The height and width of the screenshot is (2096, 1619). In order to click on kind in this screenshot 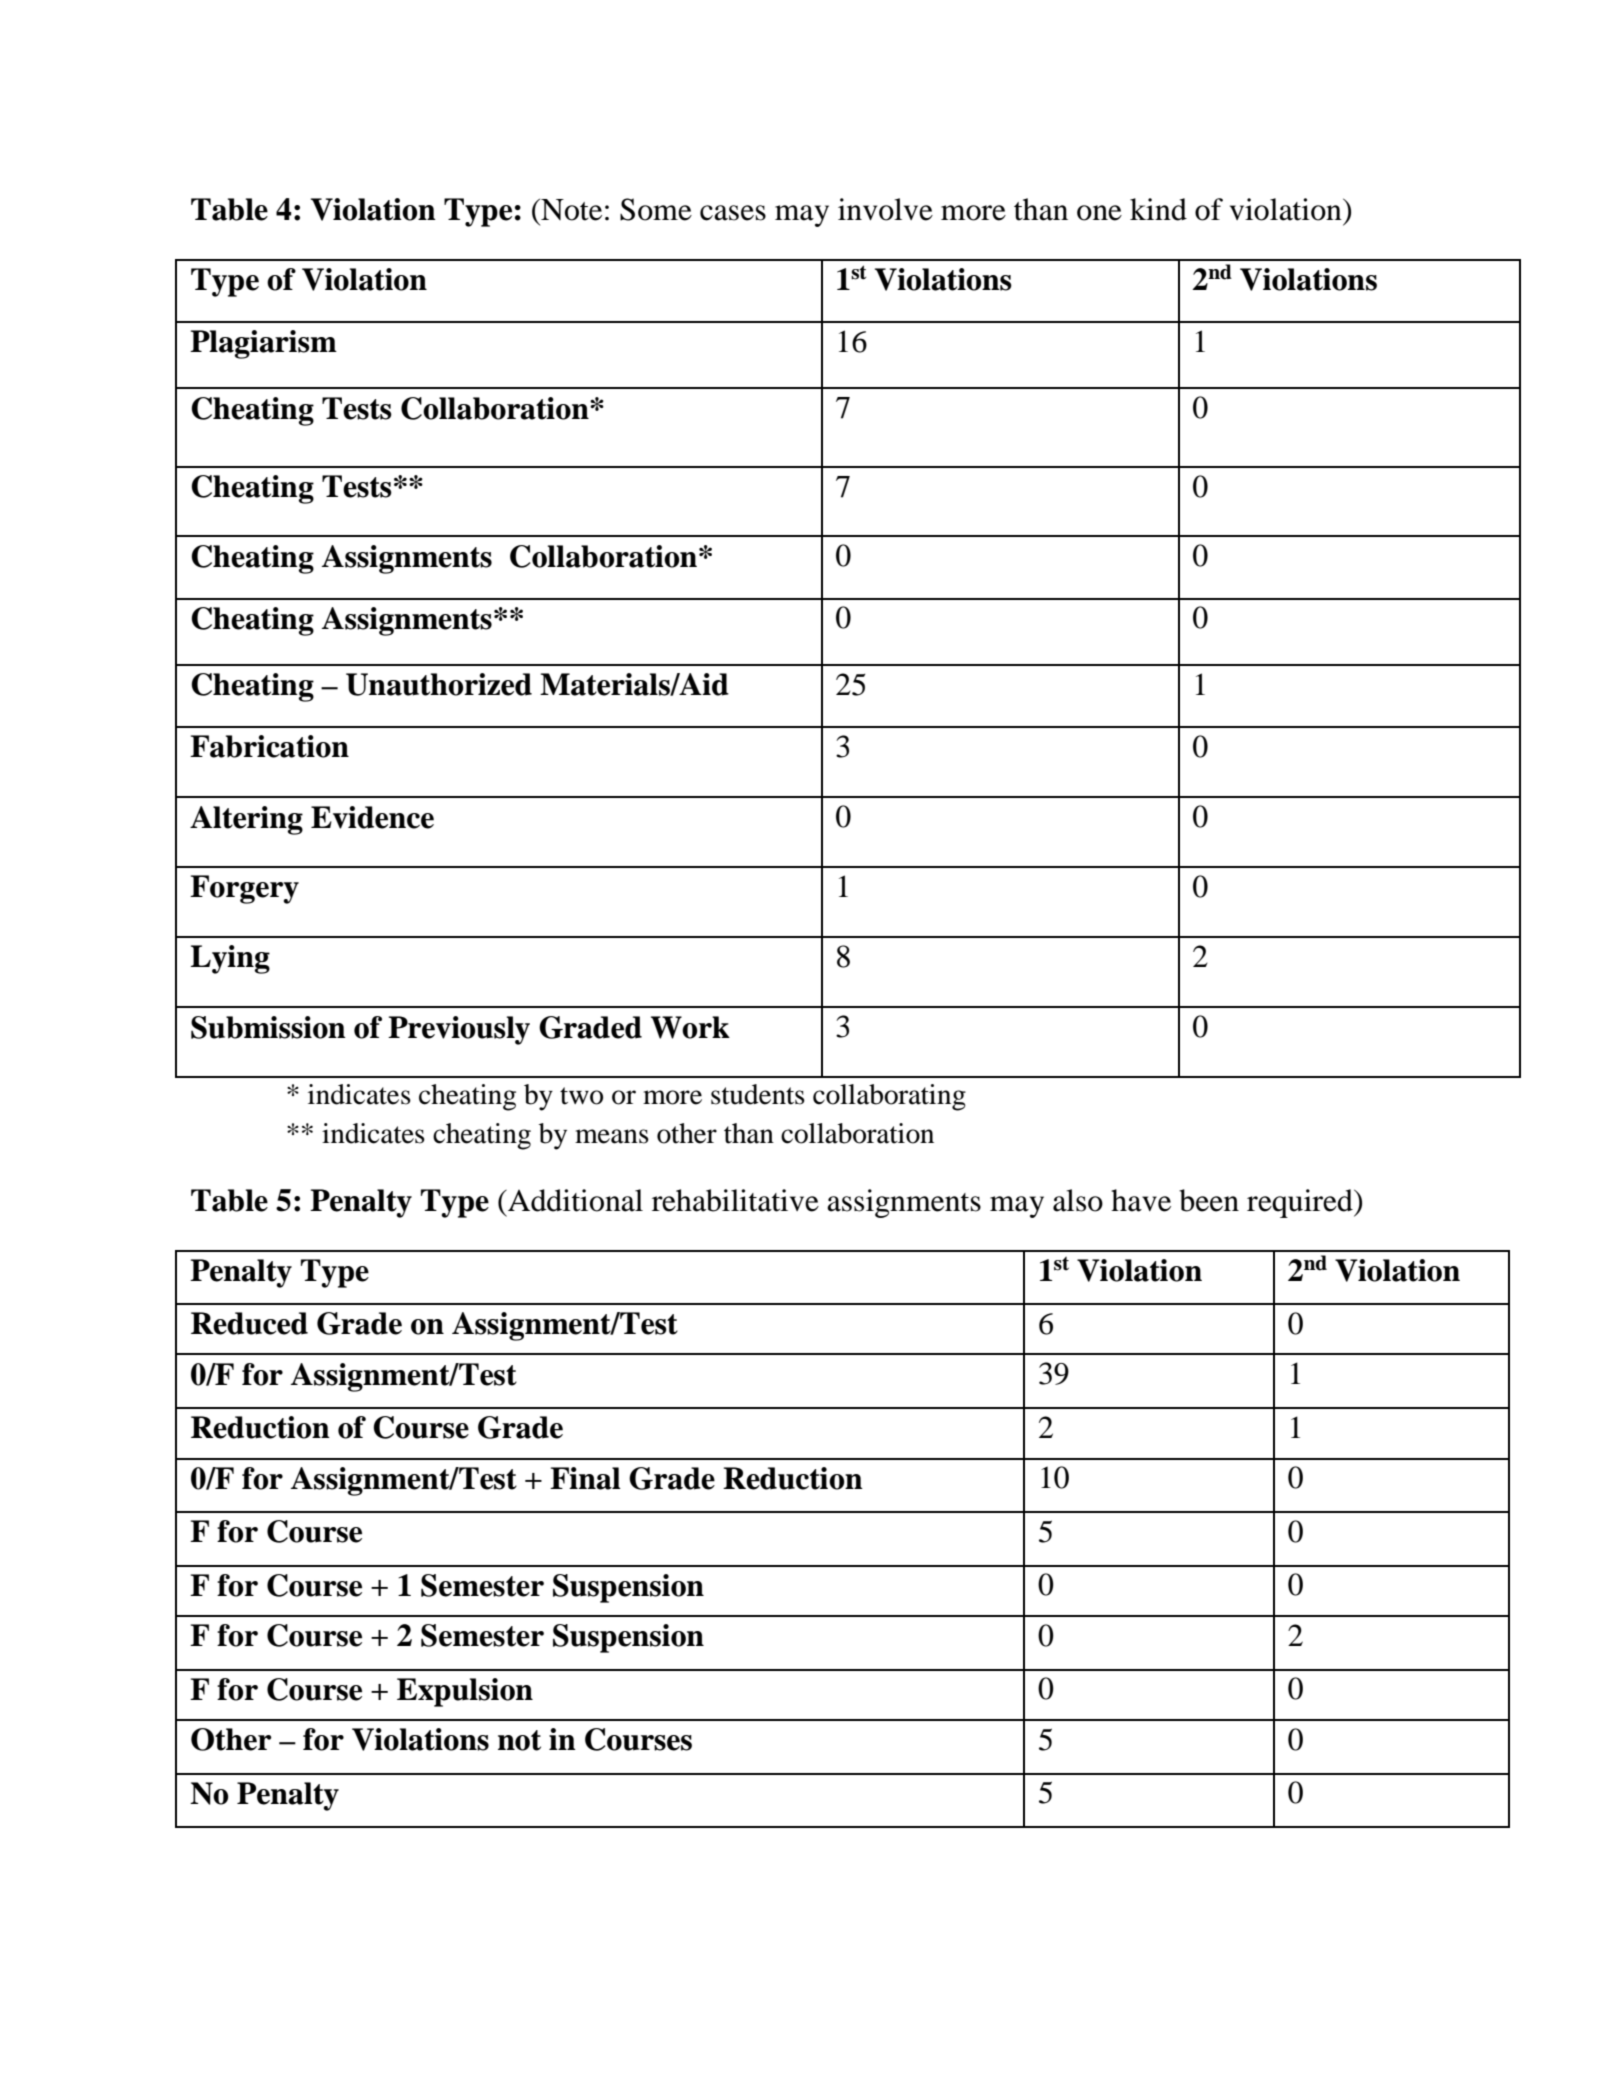, I will do `click(1158, 209)`.
